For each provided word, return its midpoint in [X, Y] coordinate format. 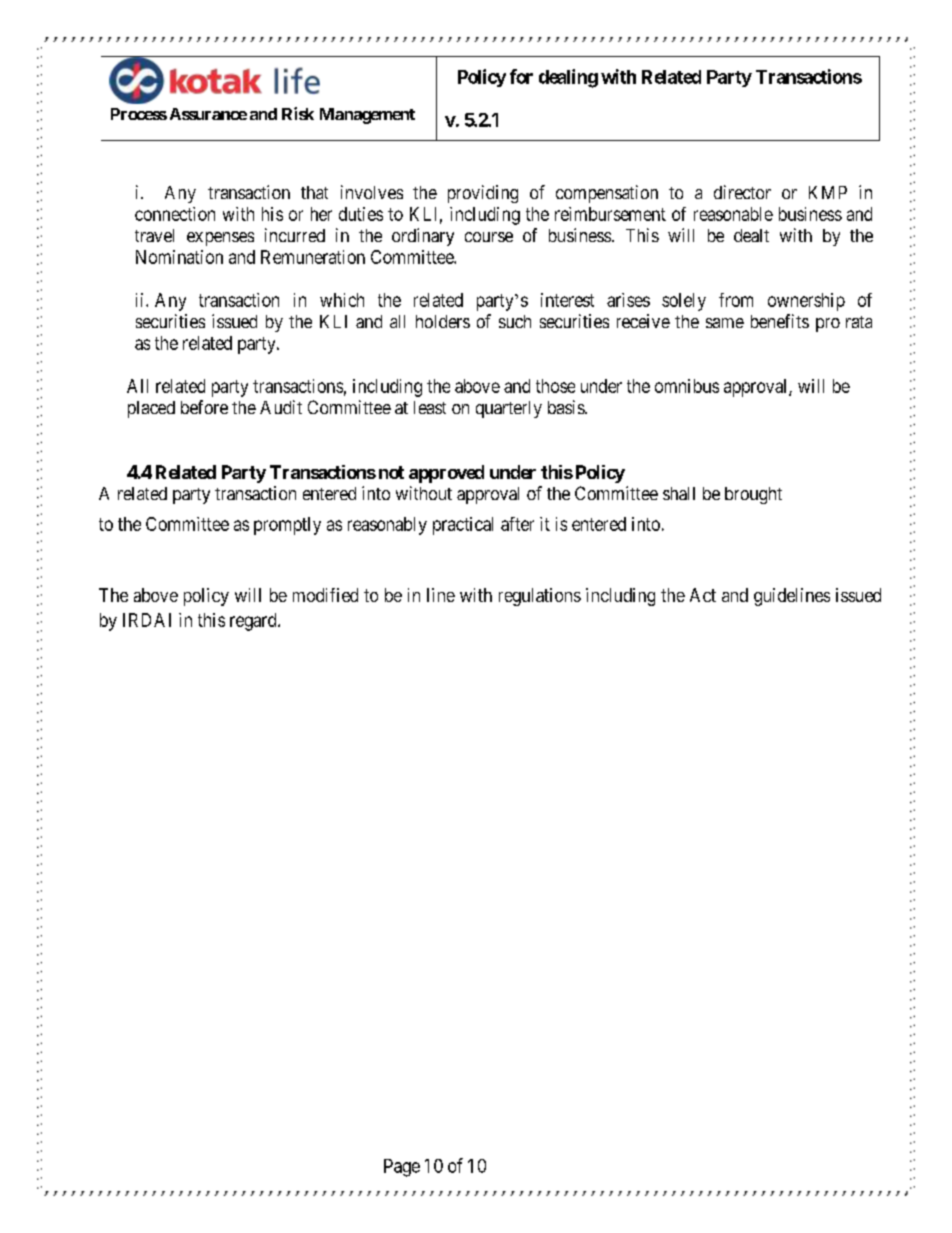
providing [483, 194]
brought [753, 495]
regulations [540, 597]
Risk [298, 113]
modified [325, 595]
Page [402, 1168]
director [742, 192]
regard [254, 622]
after [517, 524]
